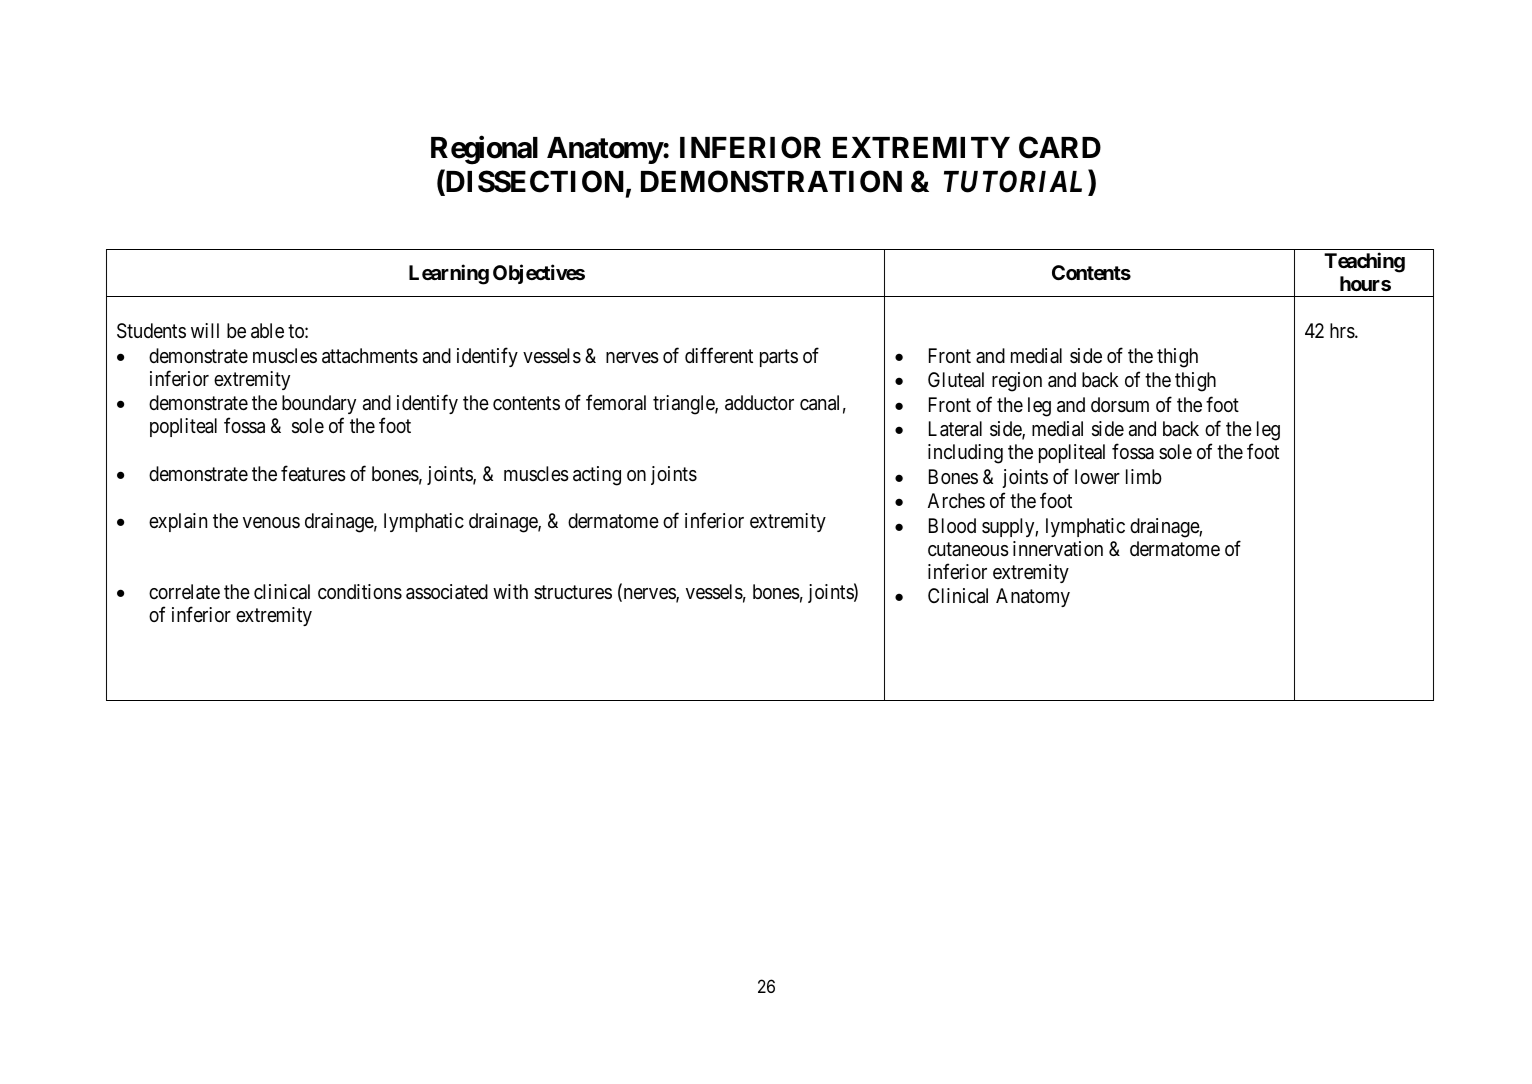 This document has height=1084, width=1532. I want to click on TUTORIAL, so click(1016, 182).
